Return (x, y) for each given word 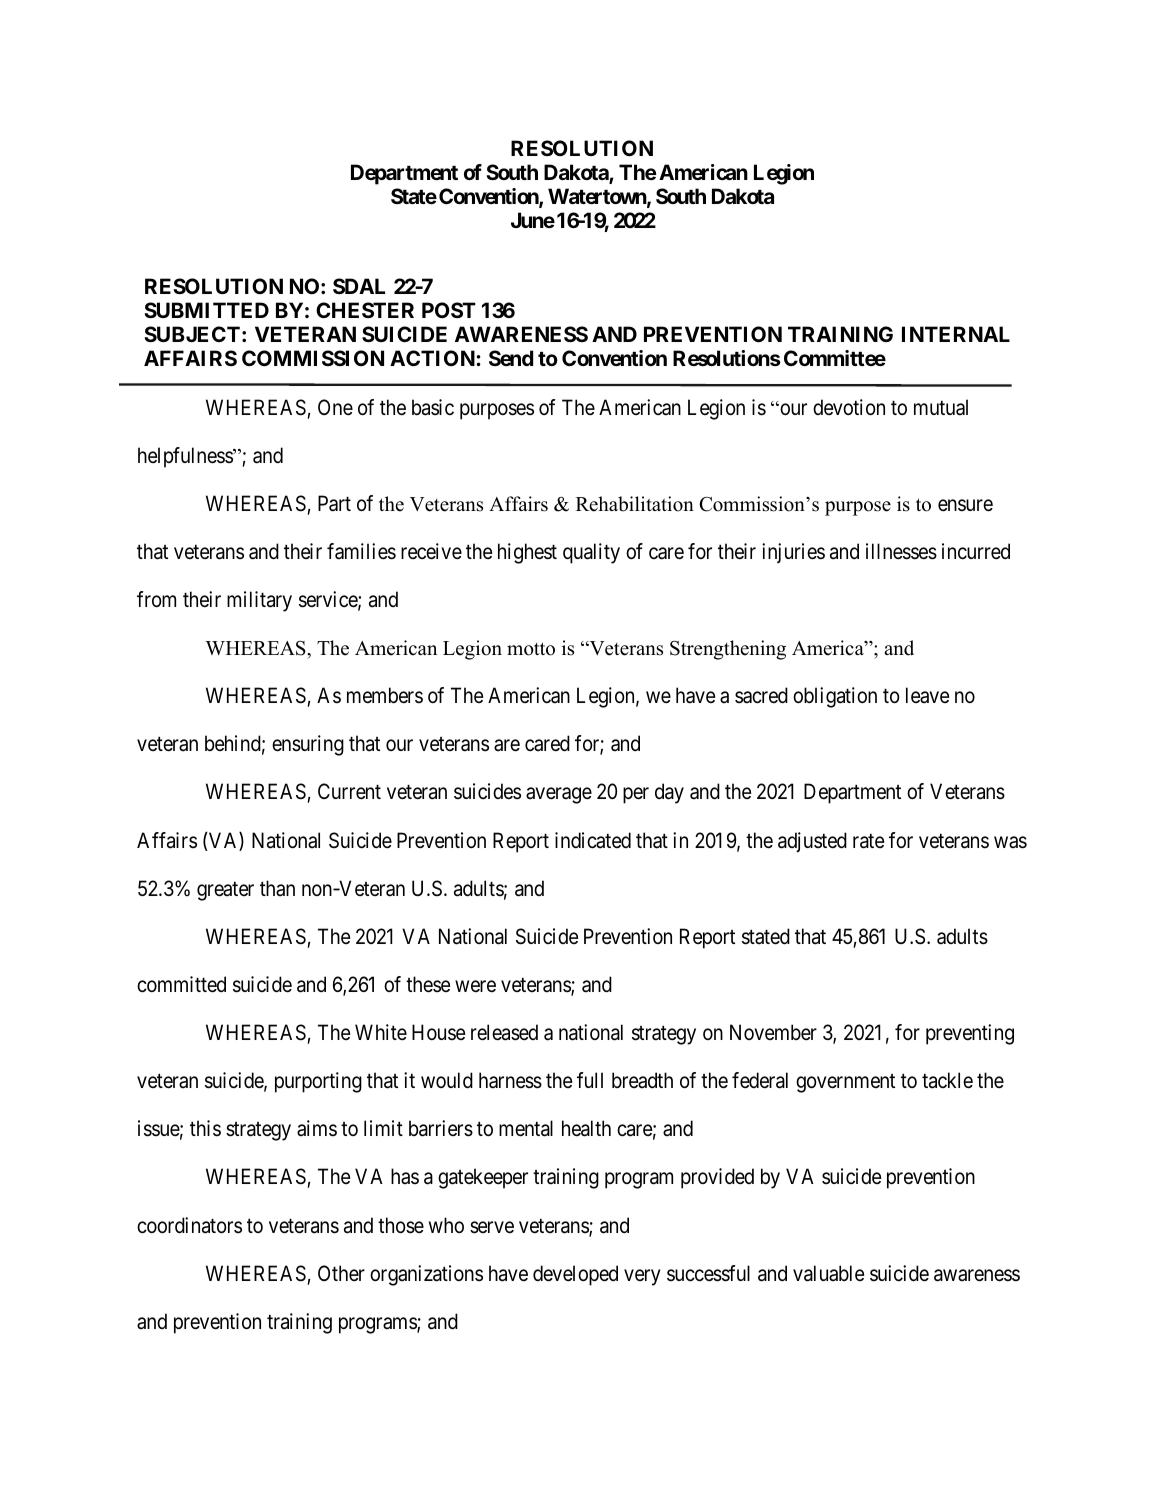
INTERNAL (956, 334)
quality (591, 553)
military (259, 601)
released (504, 1032)
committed (181, 984)
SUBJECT (192, 334)
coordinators (189, 1225)
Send (511, 358)
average (559, 796)
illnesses (901, 551)
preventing (970, 1034)
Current (349, 791)
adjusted (812, 842)
